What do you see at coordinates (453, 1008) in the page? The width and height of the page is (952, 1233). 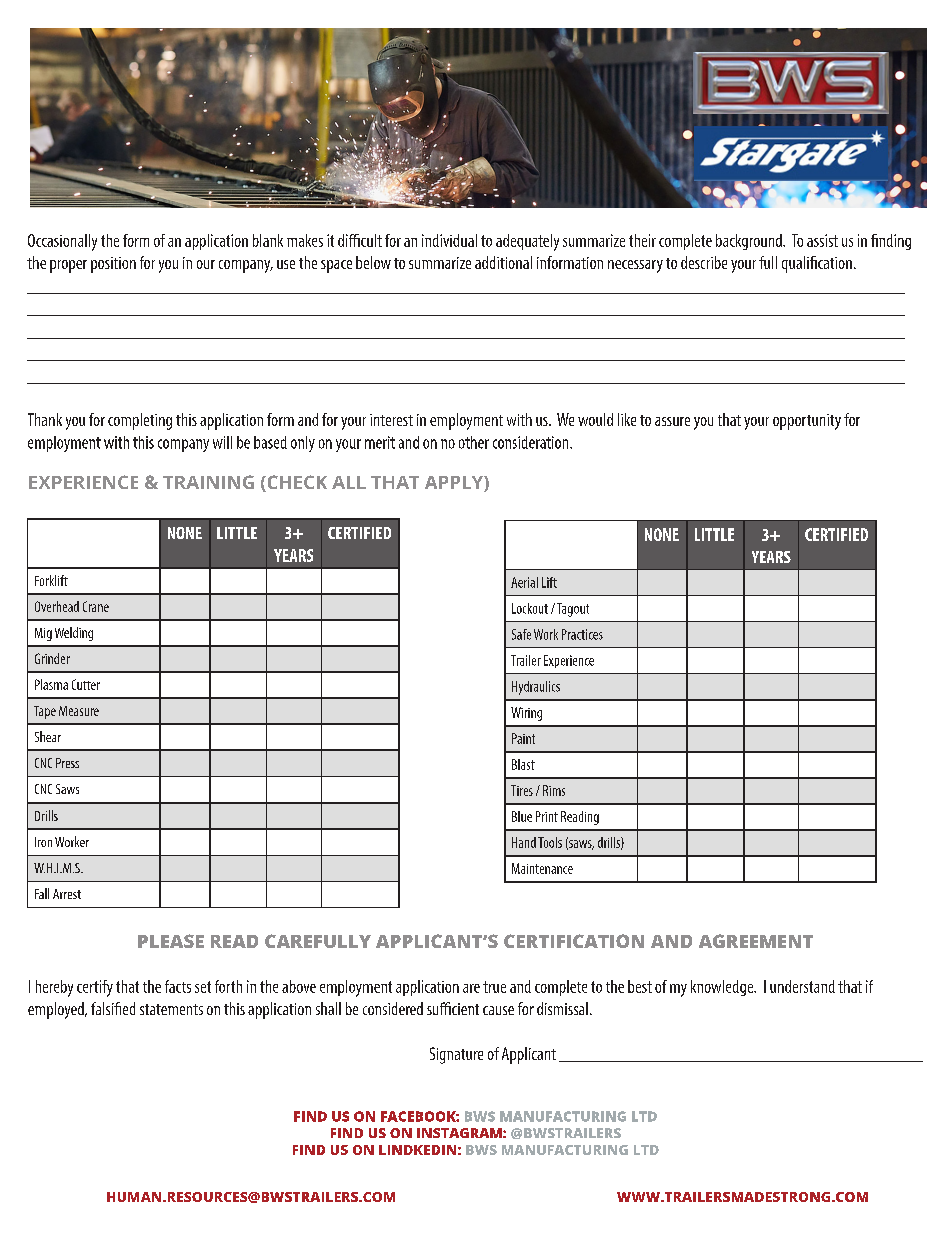 I see `sufficient` at bounding box center [453, 1008].
